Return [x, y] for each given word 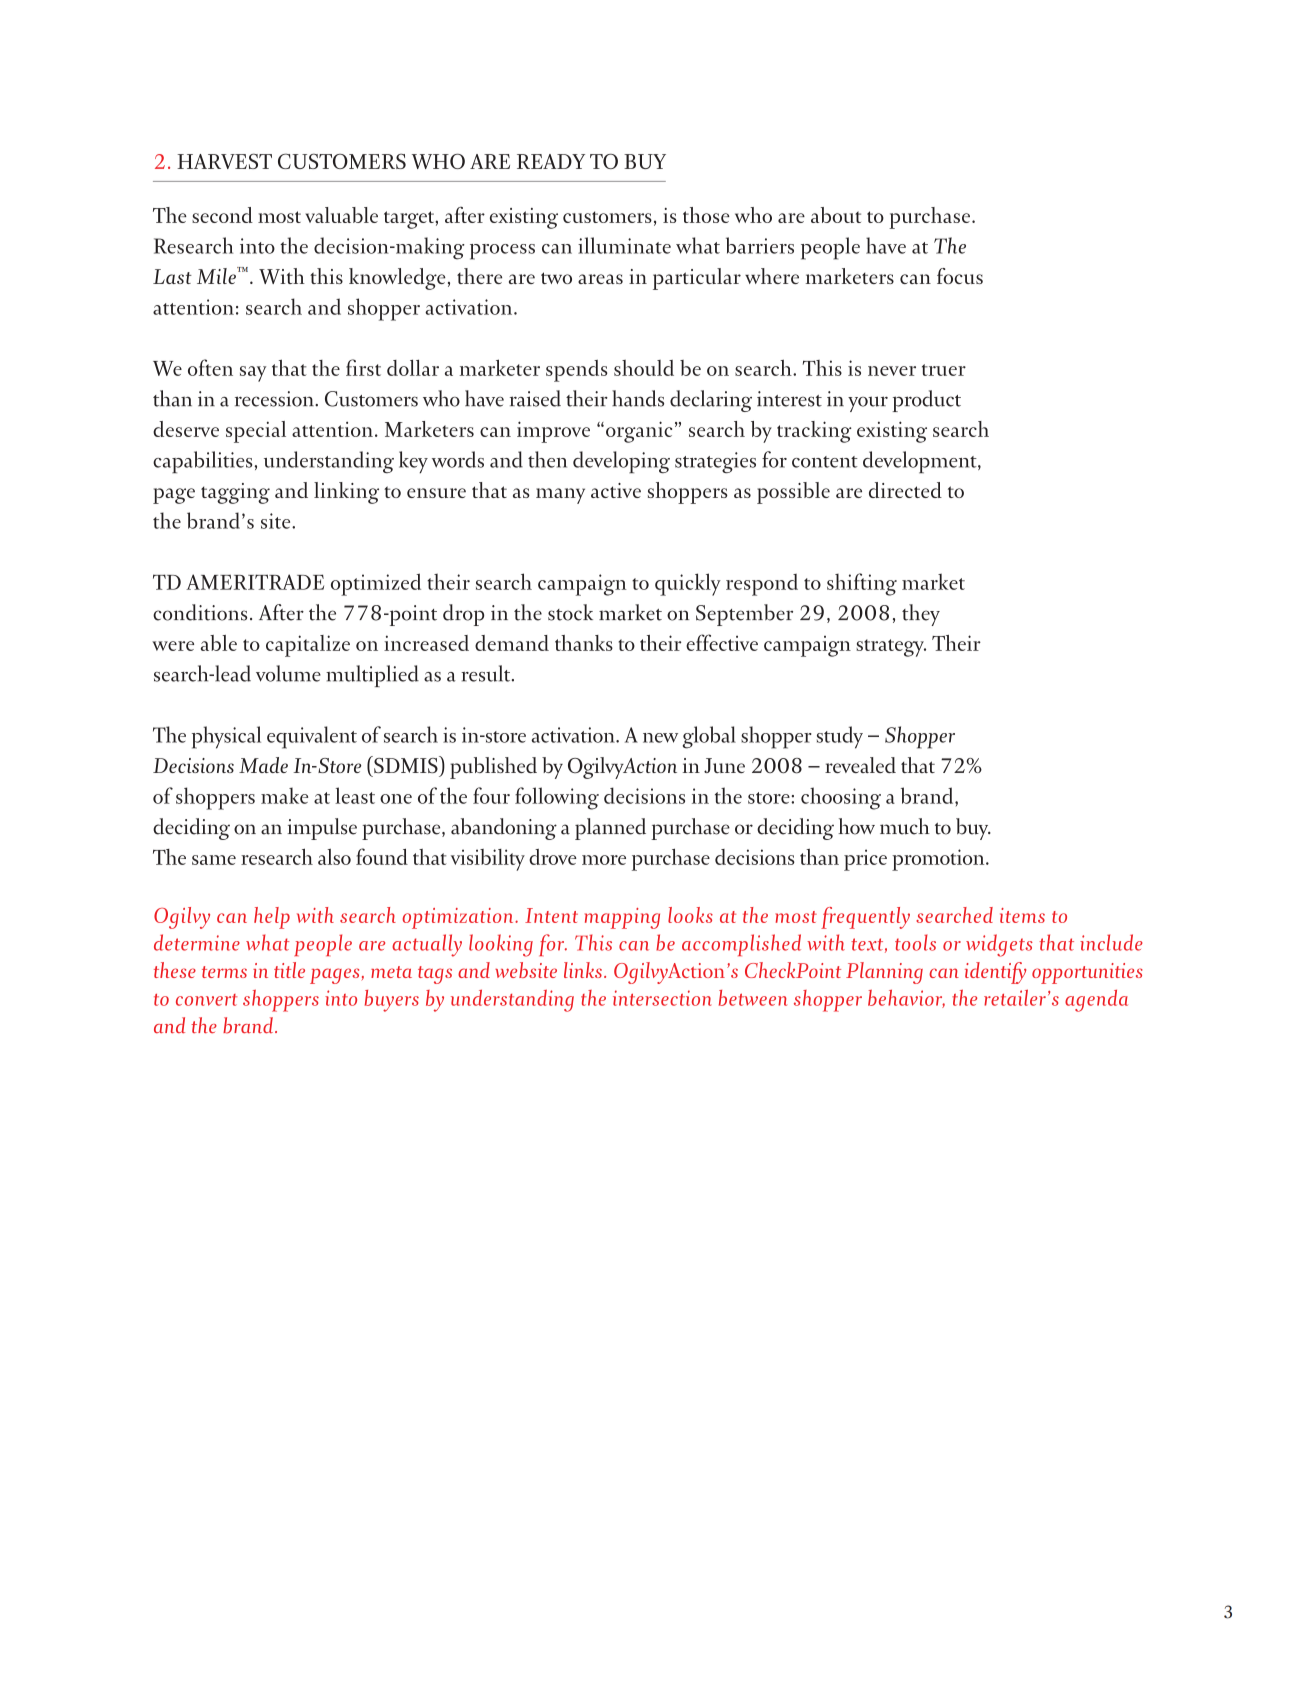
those [706, 215]
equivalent [312, 737]
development [921, 462]
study [840, 737]
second [222, 215]
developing [621, 462]
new [660, 738]
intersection [662, 998]
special [256, 432]
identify [995, 973]
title [289, 970]
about [836, 215]
